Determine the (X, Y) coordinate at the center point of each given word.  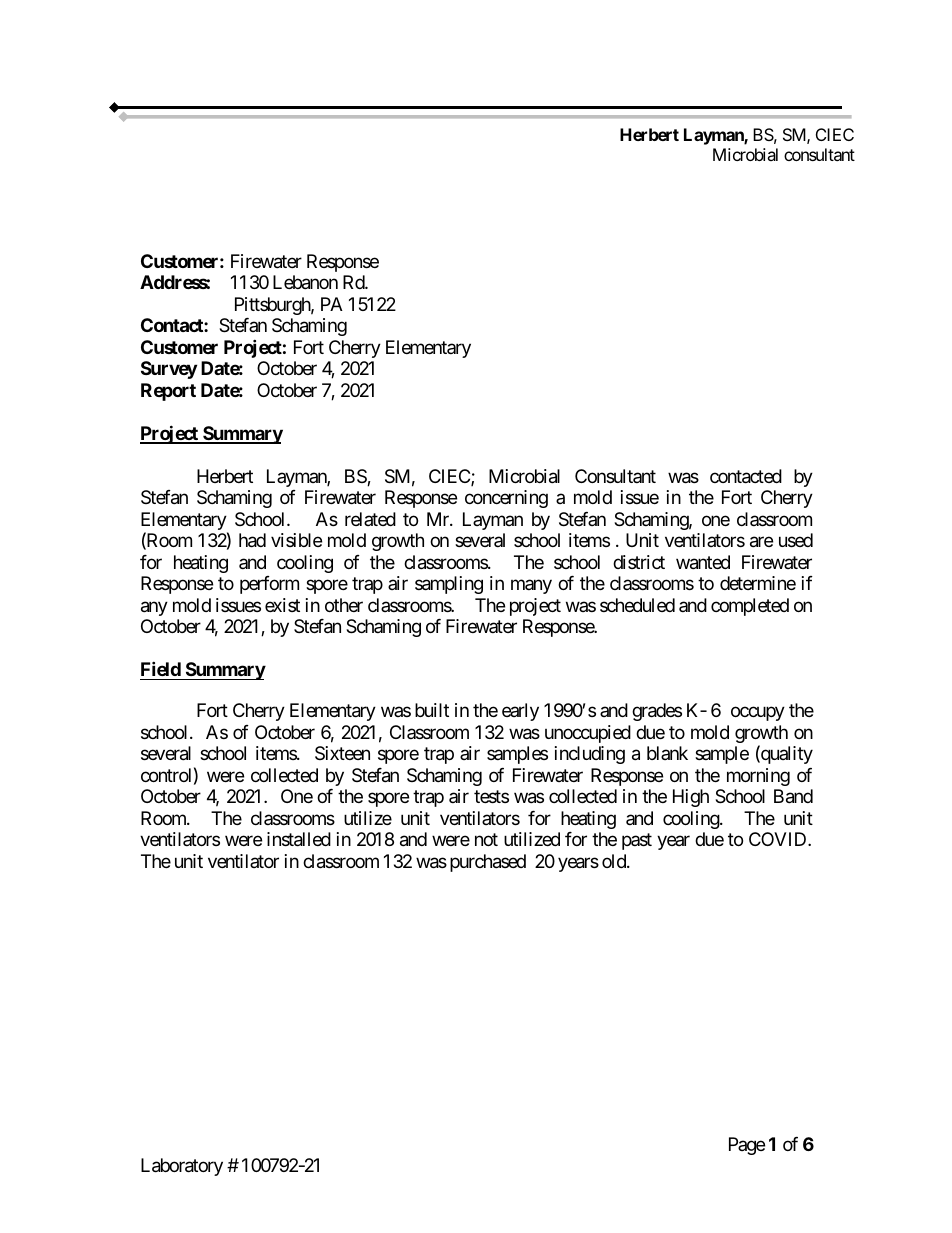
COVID (779, 839)
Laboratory (182, 1167)
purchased (488, 863)
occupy (758, 714)
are (761, 542)
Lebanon (305, 282)
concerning (506, 499)
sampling (449, 585)
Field (161, 668)
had (252, 540)
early (520, 712)
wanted (703, 562)
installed (299, 839)
